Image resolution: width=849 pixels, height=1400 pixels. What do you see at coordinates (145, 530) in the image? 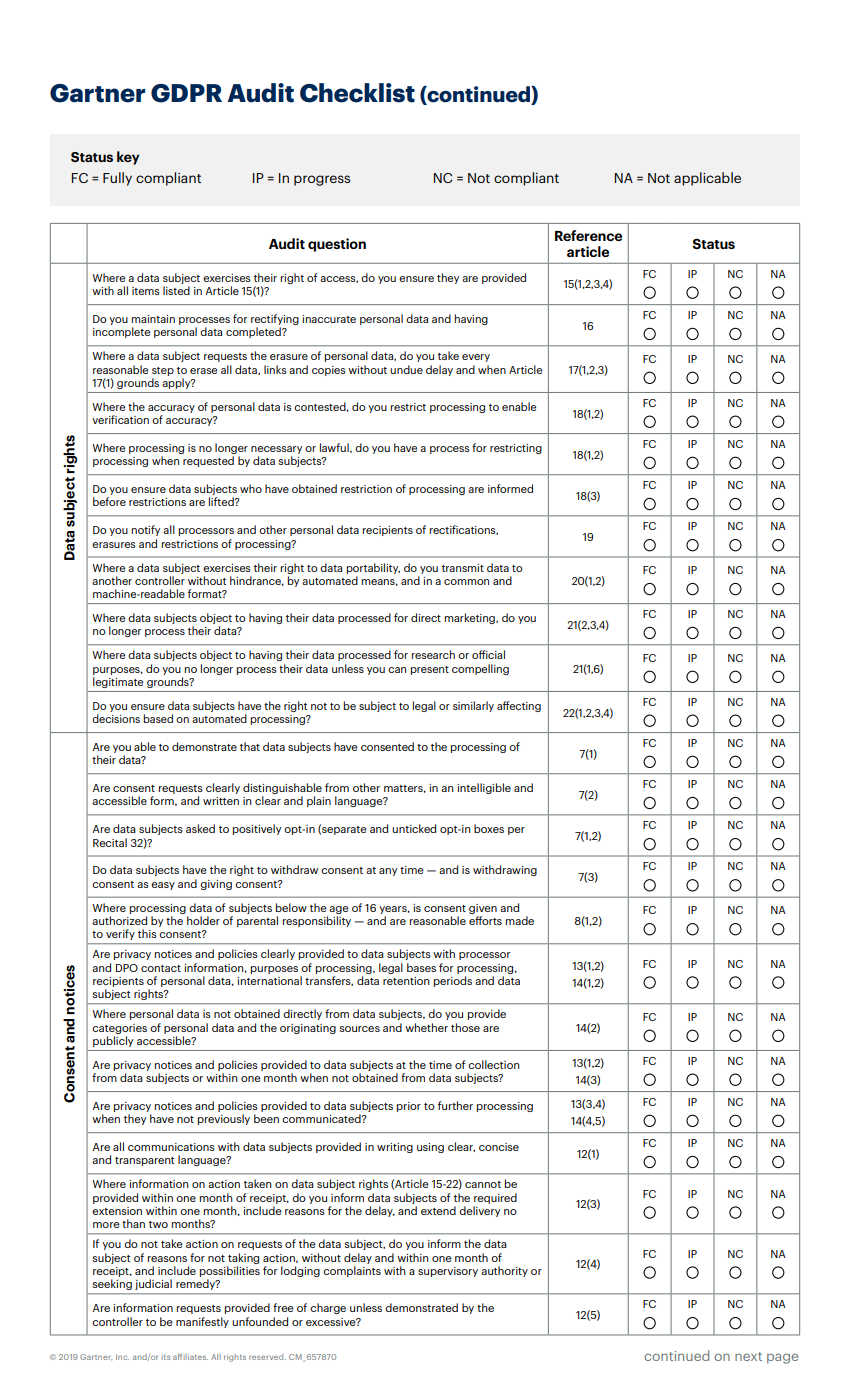
I see `notify` at bounding box center [145, 530].
